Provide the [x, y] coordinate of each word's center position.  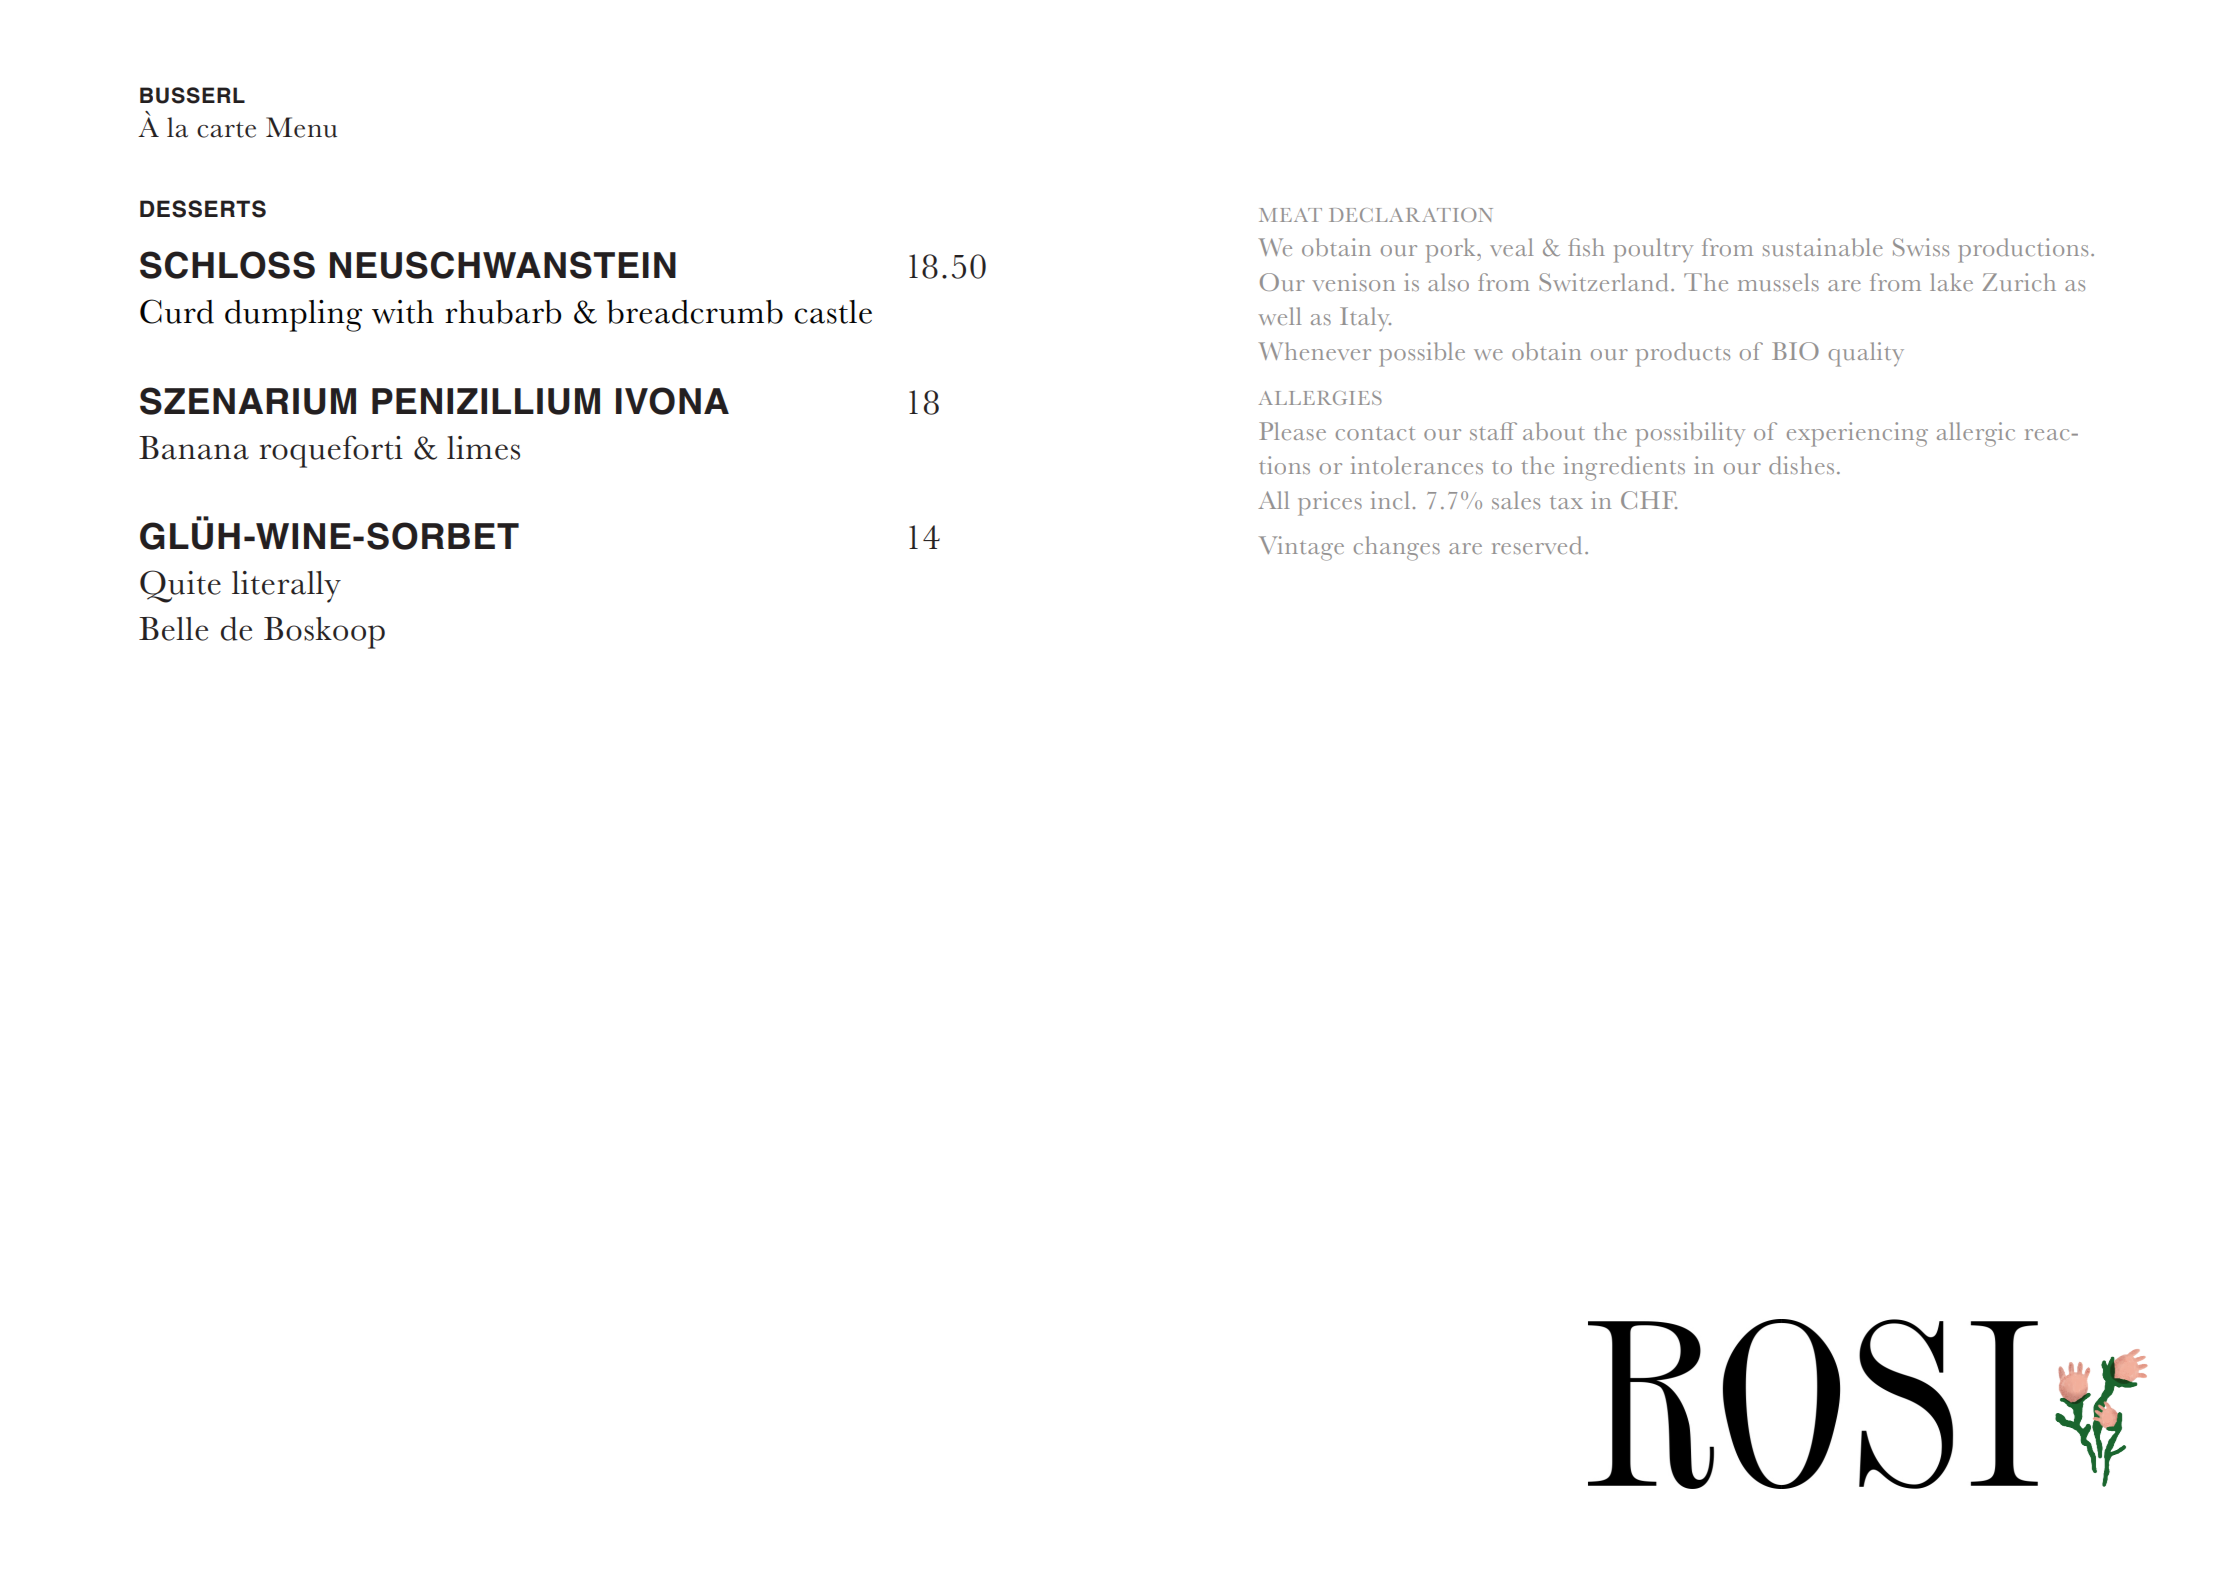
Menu [301, 127]
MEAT [1290, 215]
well [1280, 316]
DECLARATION [1411, 215]
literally [286, 587]
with [403, 312]
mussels [1778, 282]
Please [1292, 431]
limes [483, 448]
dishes [1801, 465]
